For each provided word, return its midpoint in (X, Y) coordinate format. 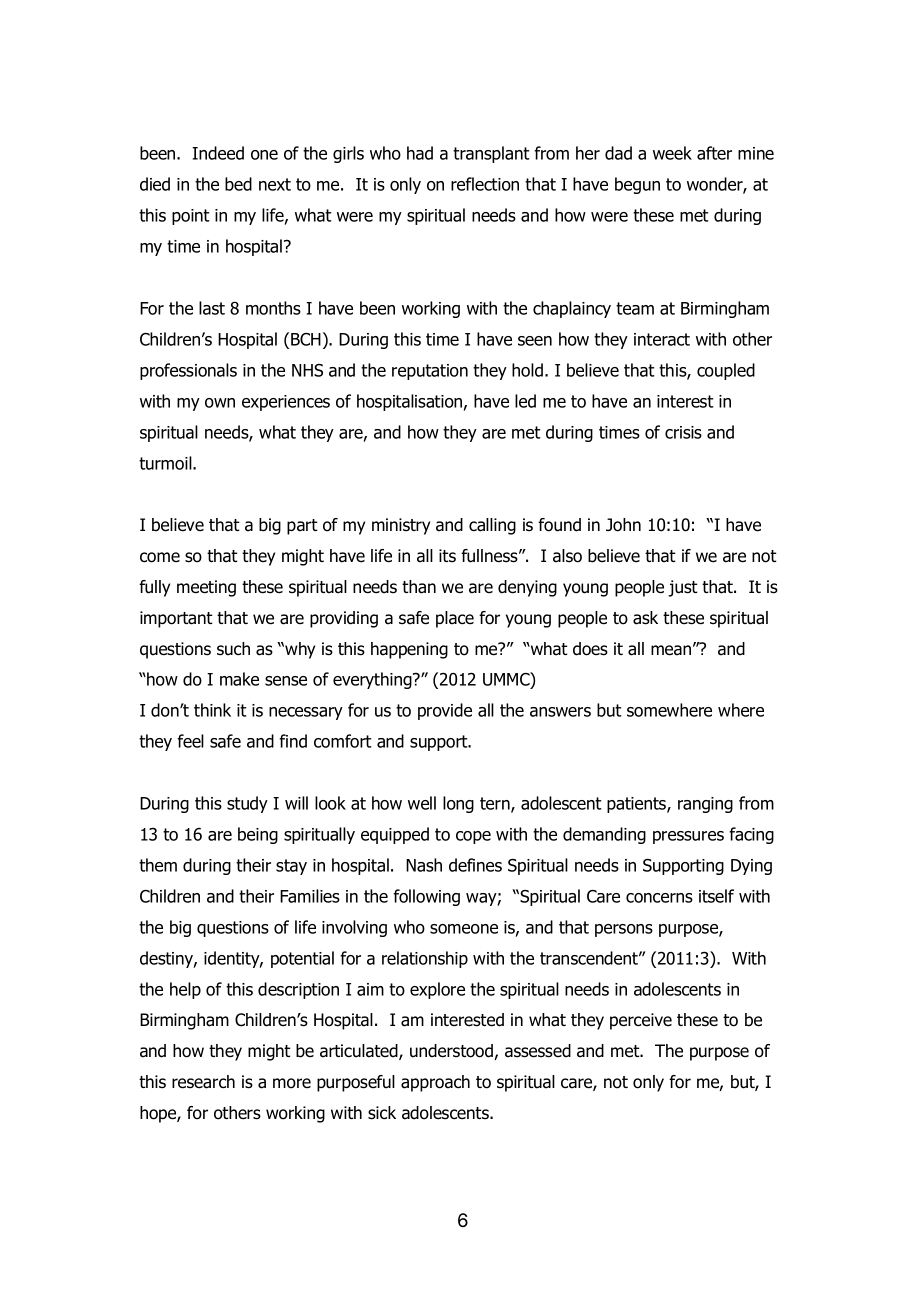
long (458, 804)
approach (435, 1083)
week (672, 153)
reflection (485, 184)
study (247, 804)
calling (492, 526)
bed (238, 184)
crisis (683, 432)
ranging (705, 805)
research (203, 1082)
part (302, 527)
